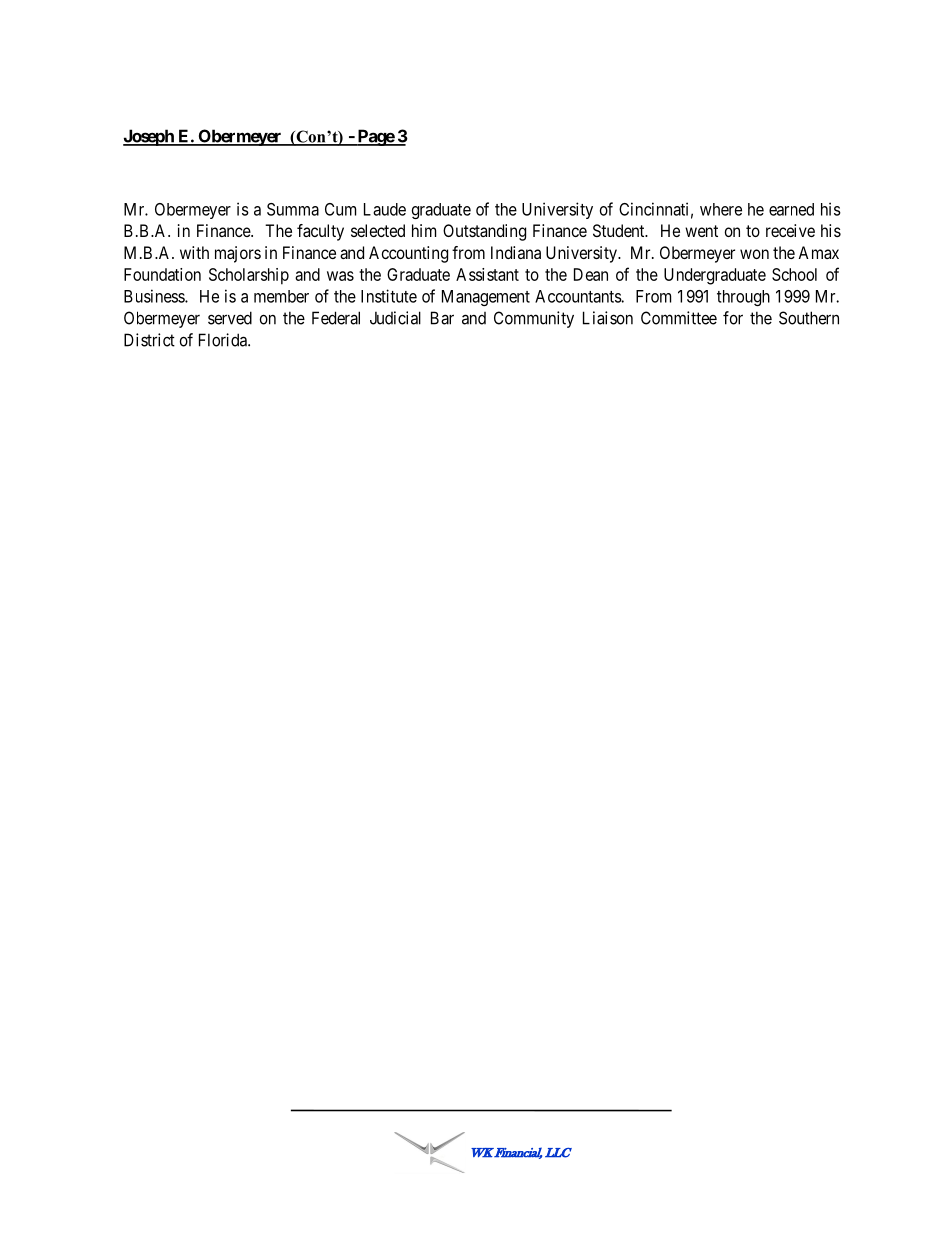 The height and width of the screenshot is (1233, 952). What do you see at coordinates (340, 209) in the screenshot?
I see `Cum` at bounding box center [340, 209].
